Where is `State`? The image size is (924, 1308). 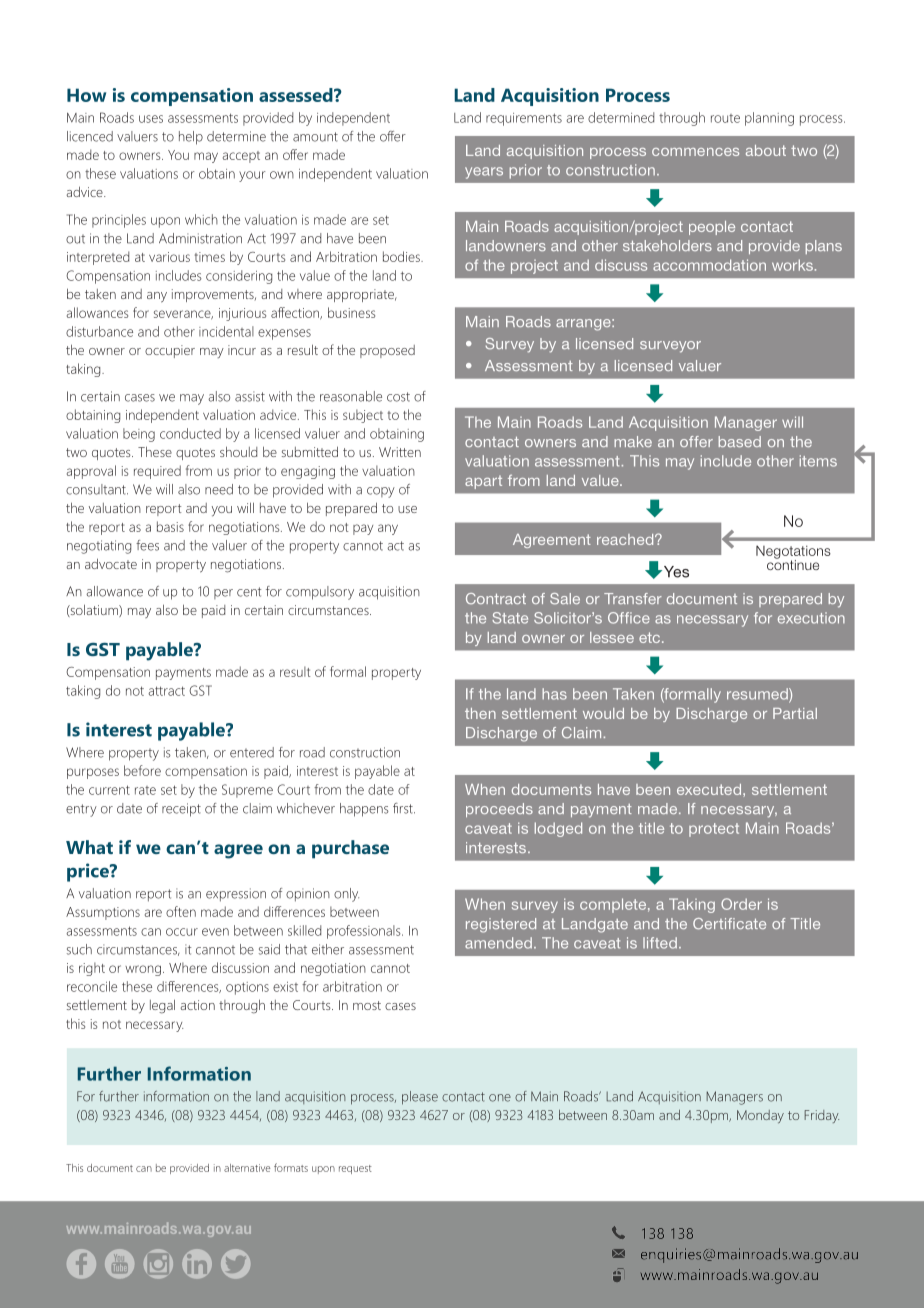
State is located at coordinates (510, 618).
